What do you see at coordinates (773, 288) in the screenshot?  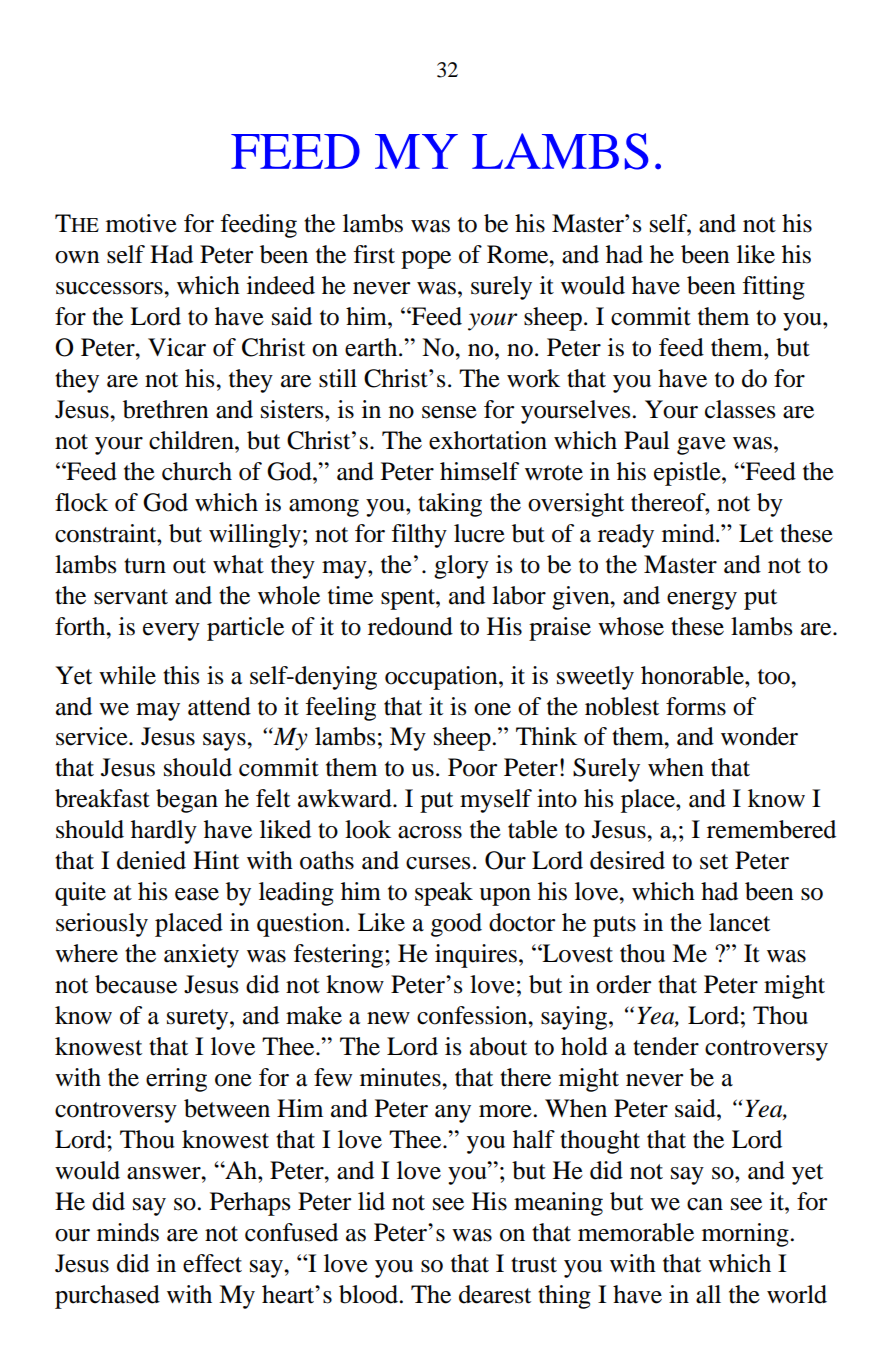 I see `fitting` at bounding box center [773, 288].
